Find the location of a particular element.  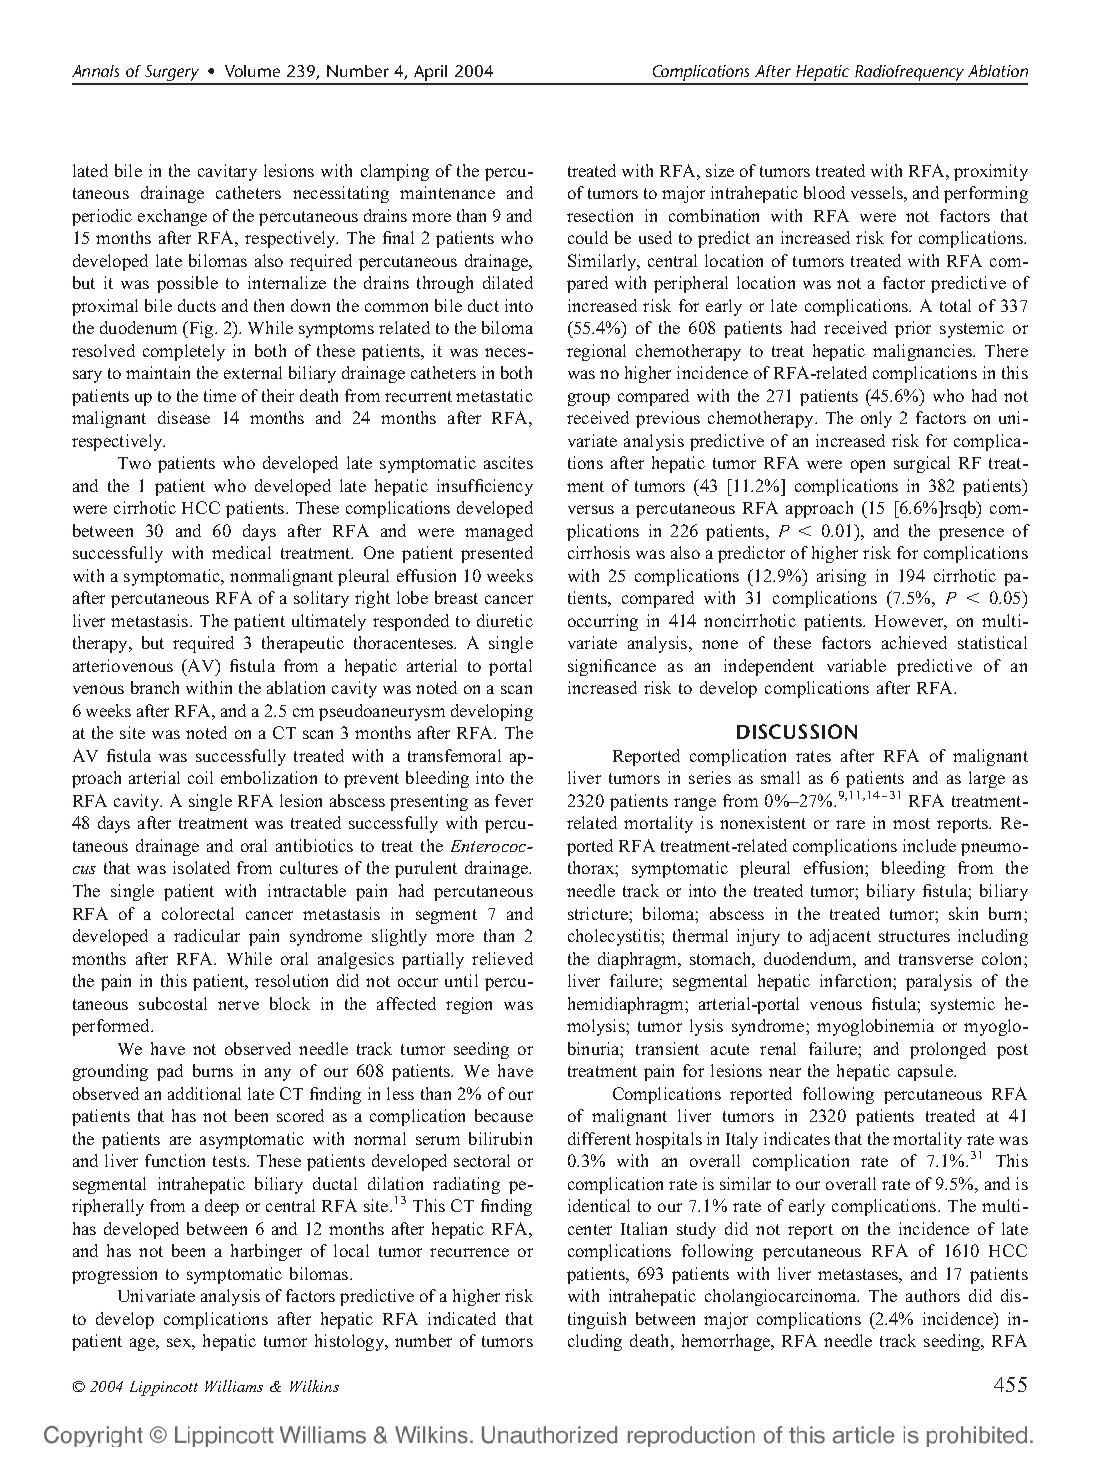

significance is located at coordinates (612, 667).
